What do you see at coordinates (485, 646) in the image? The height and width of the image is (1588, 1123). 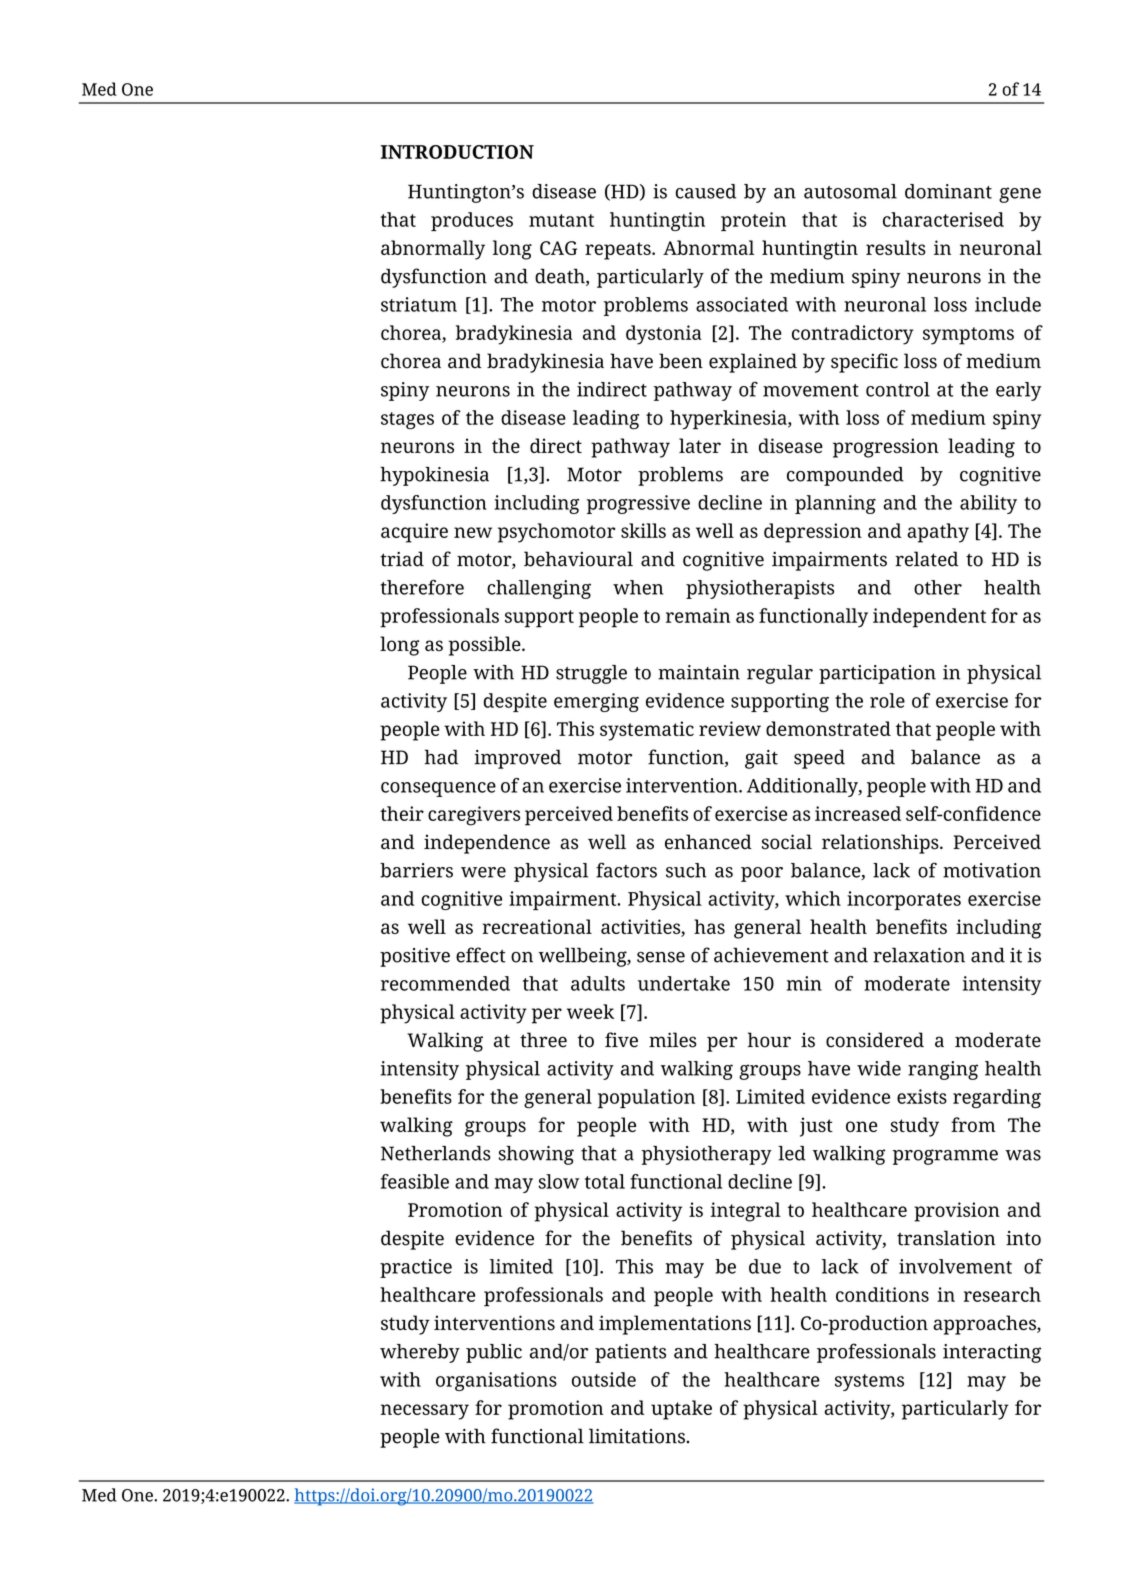 I see `possible` at bounding box center [485, 646].
